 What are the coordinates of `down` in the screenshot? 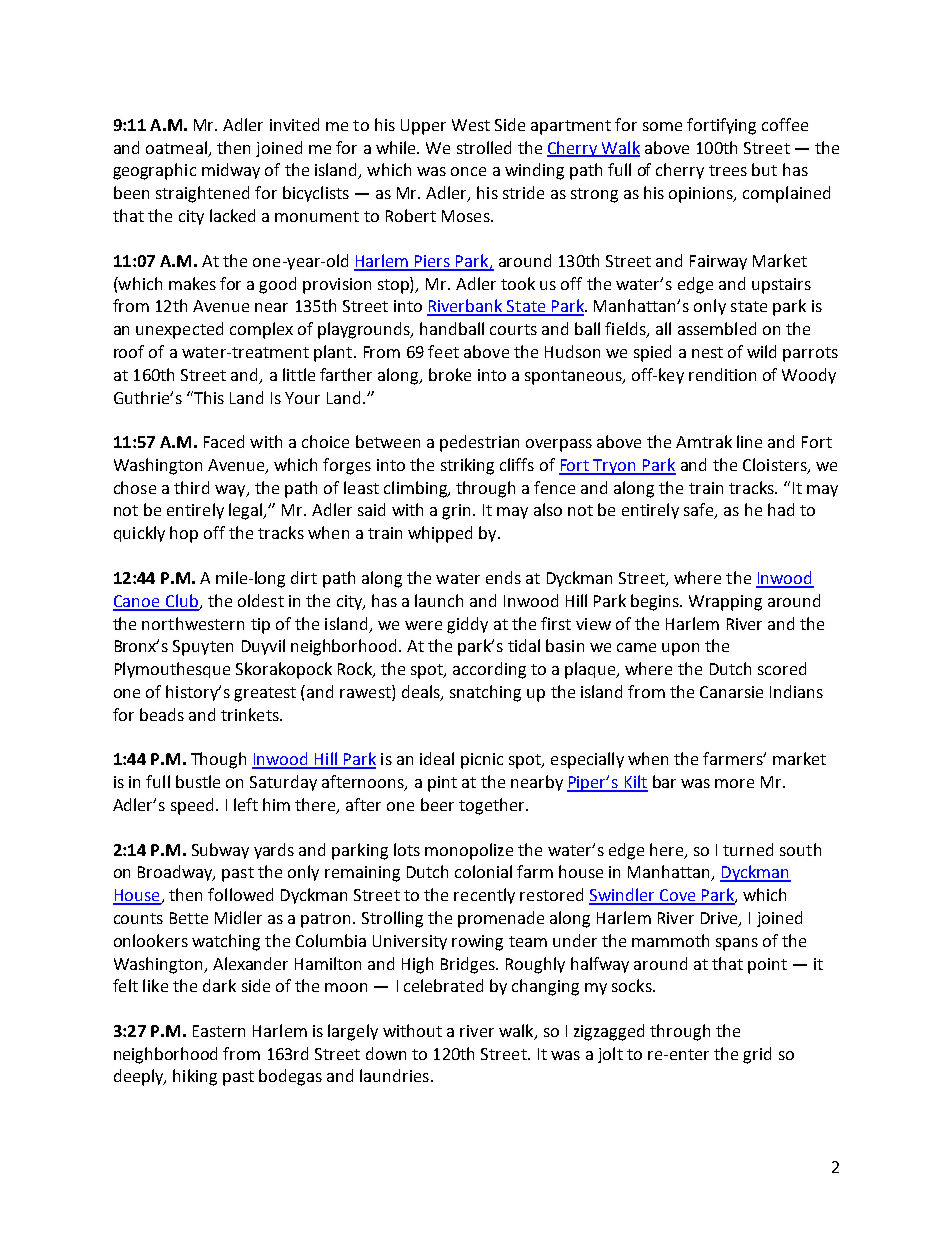 It's located at (386, 1053).
